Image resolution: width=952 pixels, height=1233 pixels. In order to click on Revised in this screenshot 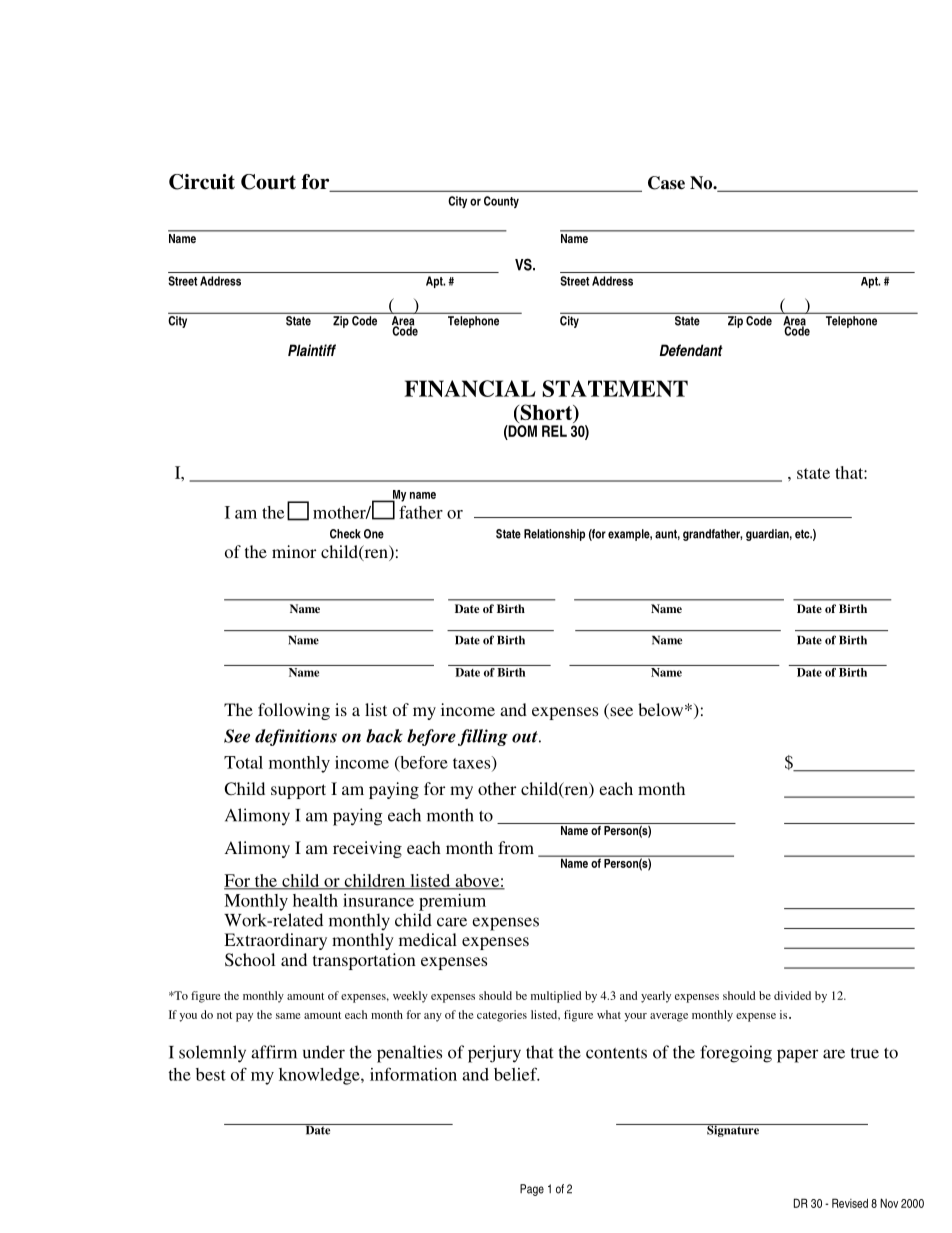, I will do `click(850, 1203)`.
